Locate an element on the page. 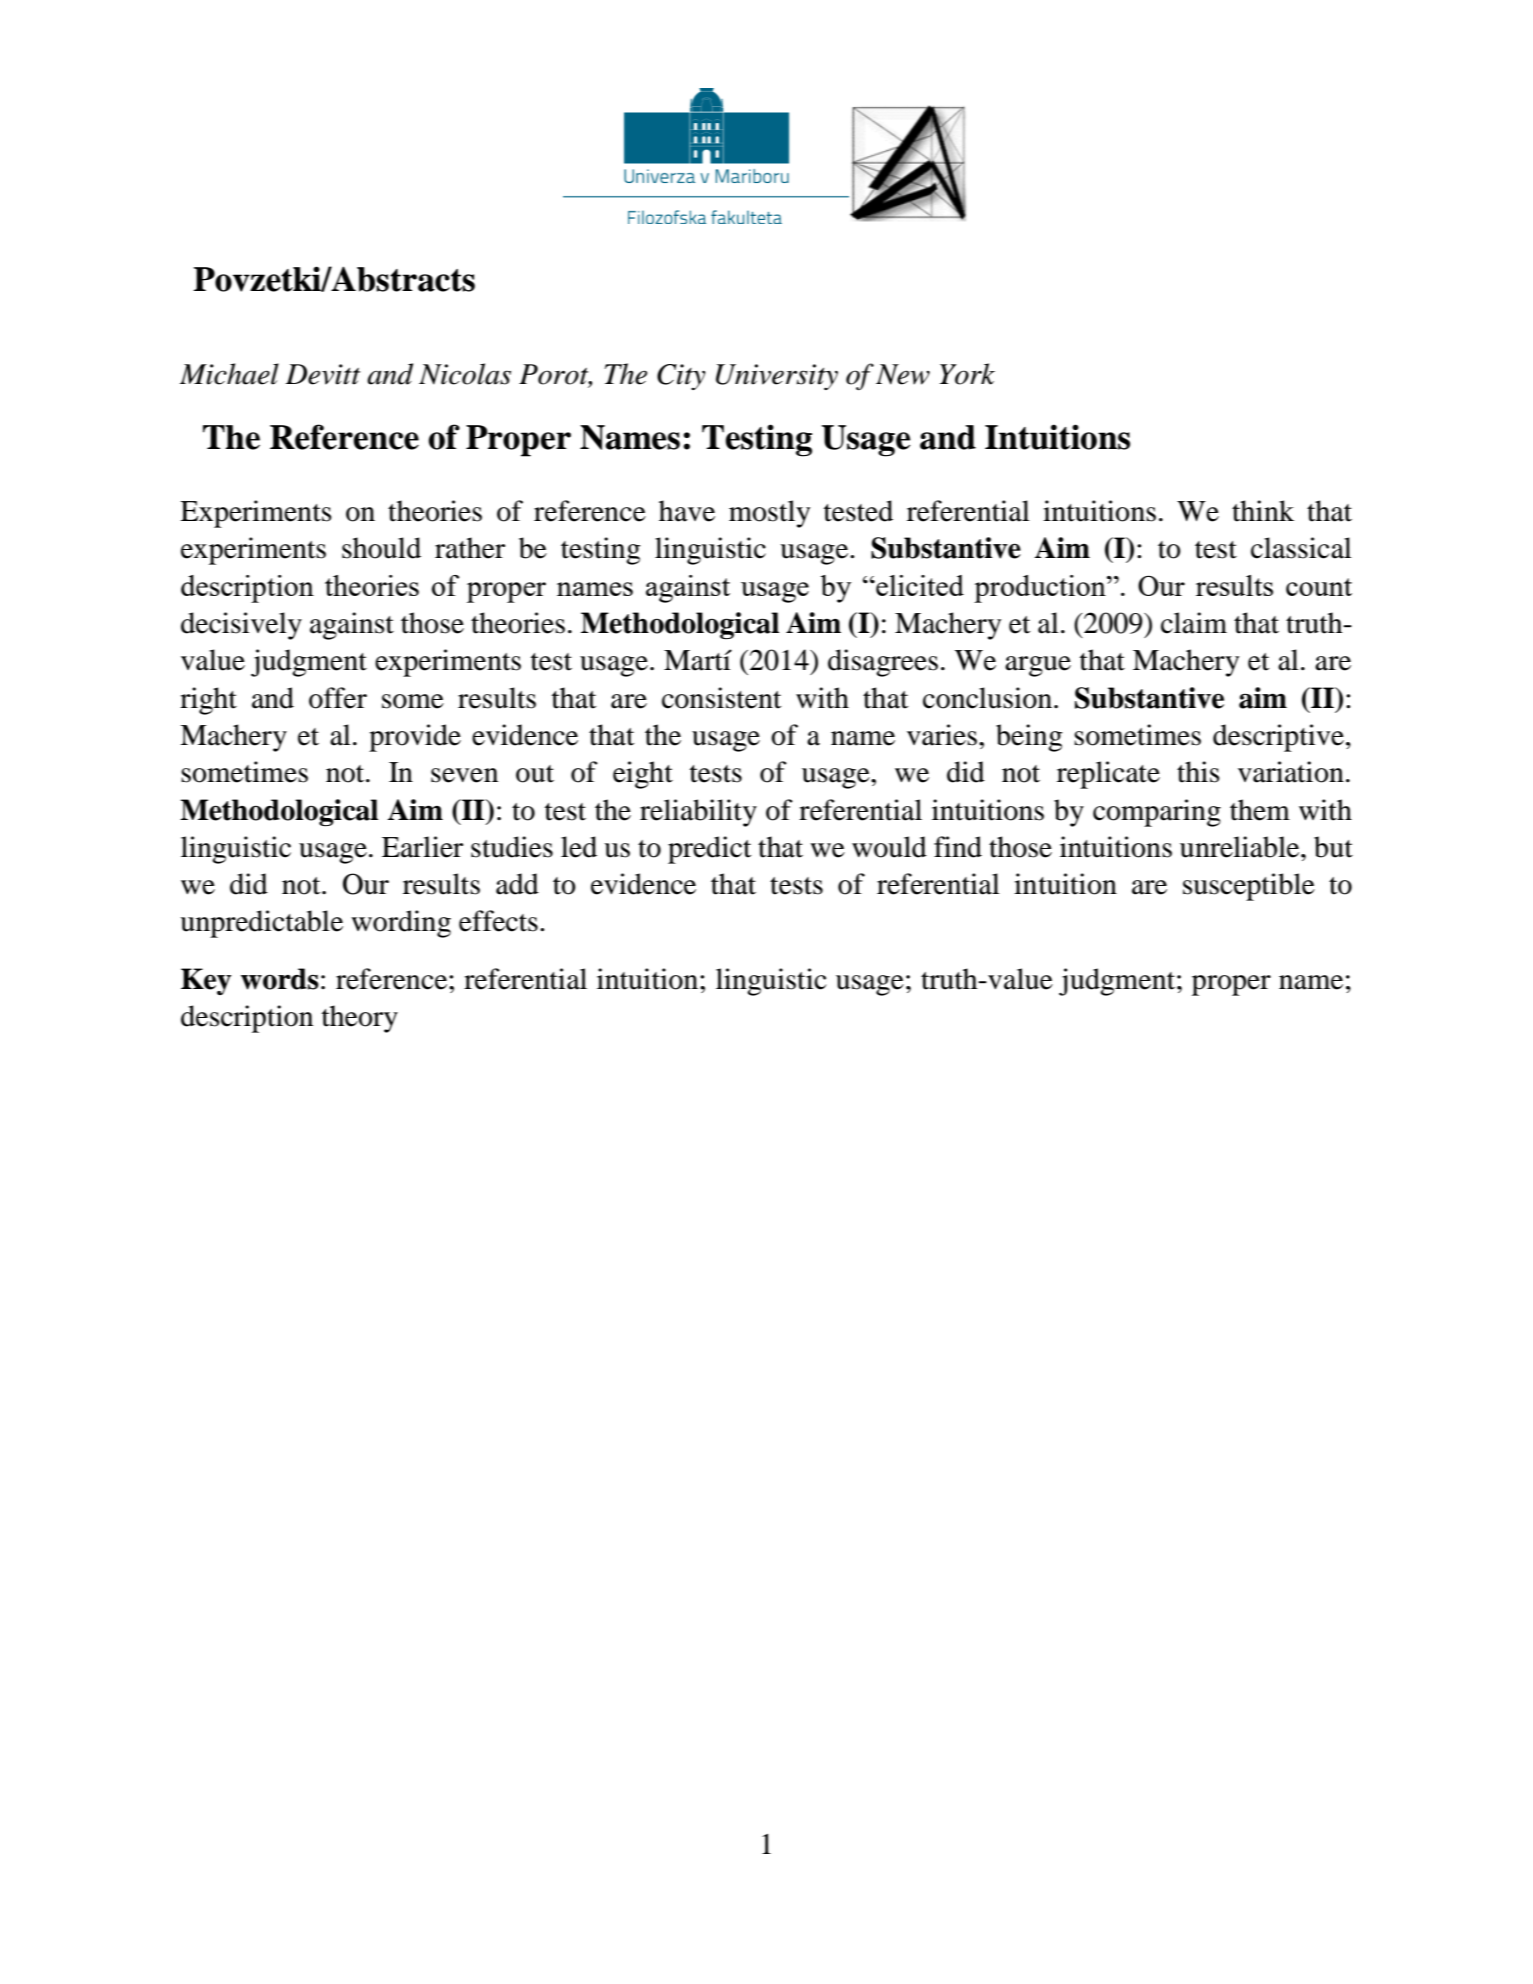 Image resolution: width=1533 pixels, height=1984 pixels. York is located at coordinates (967, 374).
